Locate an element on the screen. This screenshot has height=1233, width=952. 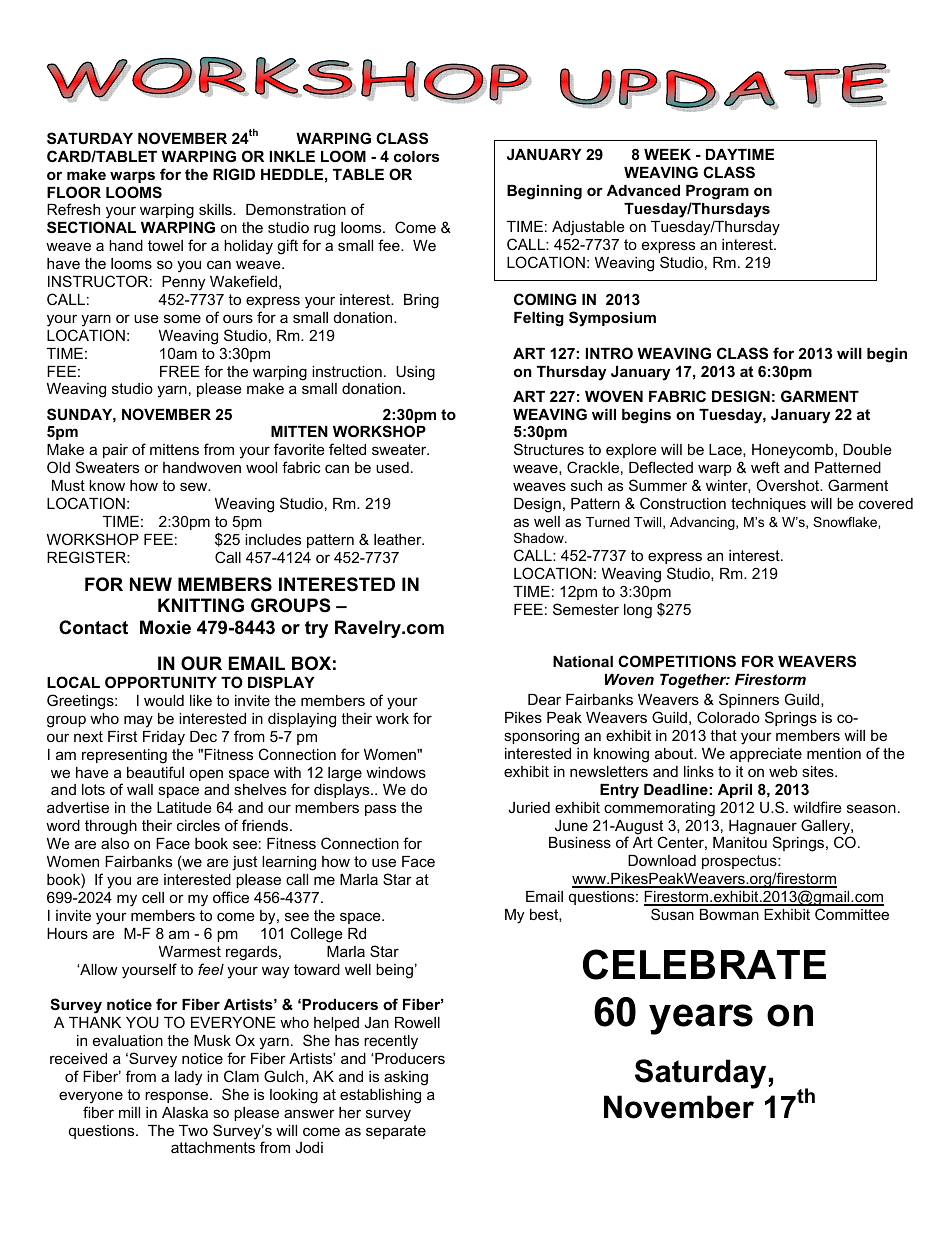
Program is located at coordinates (717, 192).
